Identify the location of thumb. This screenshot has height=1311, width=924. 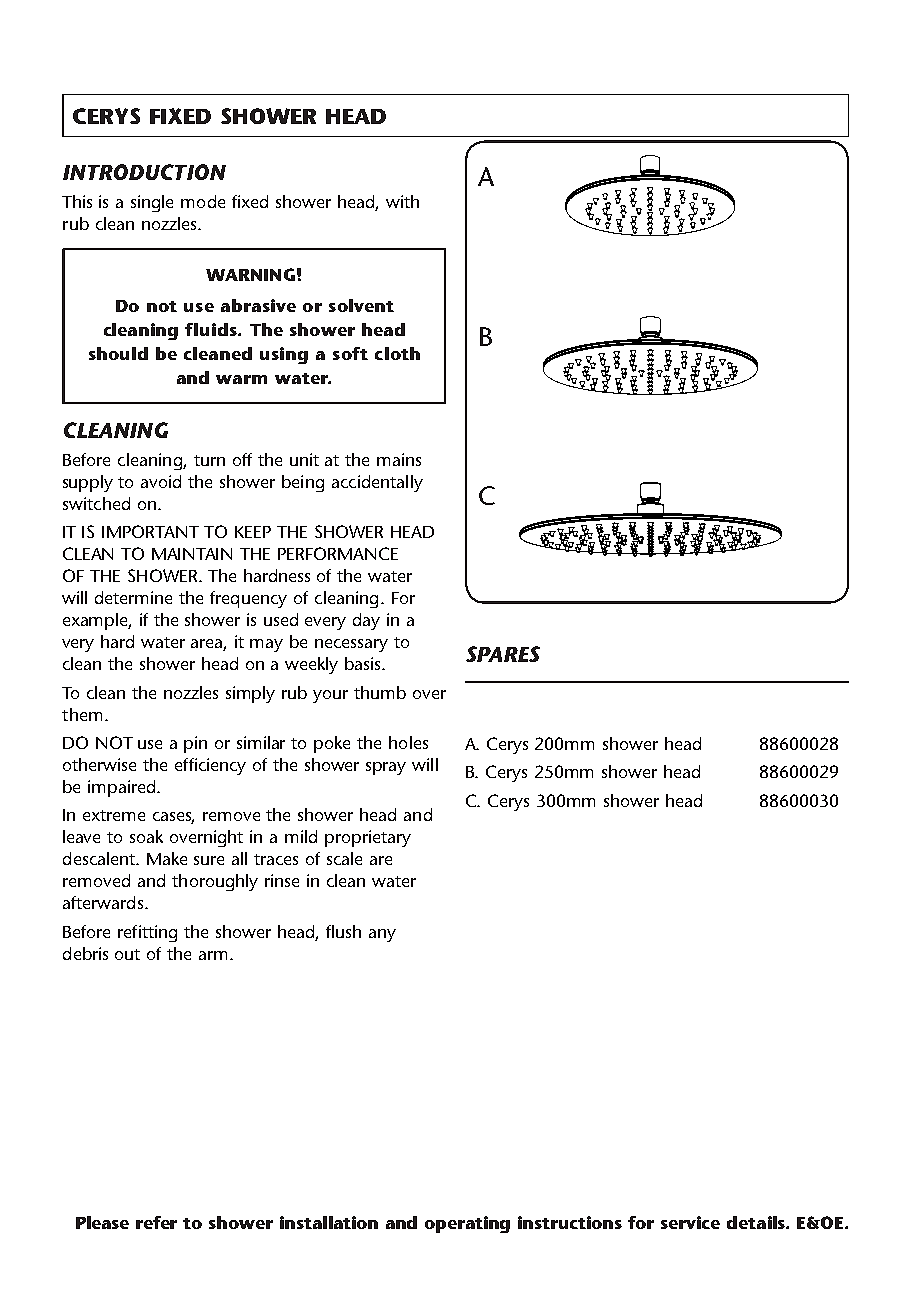
(380, 692).
